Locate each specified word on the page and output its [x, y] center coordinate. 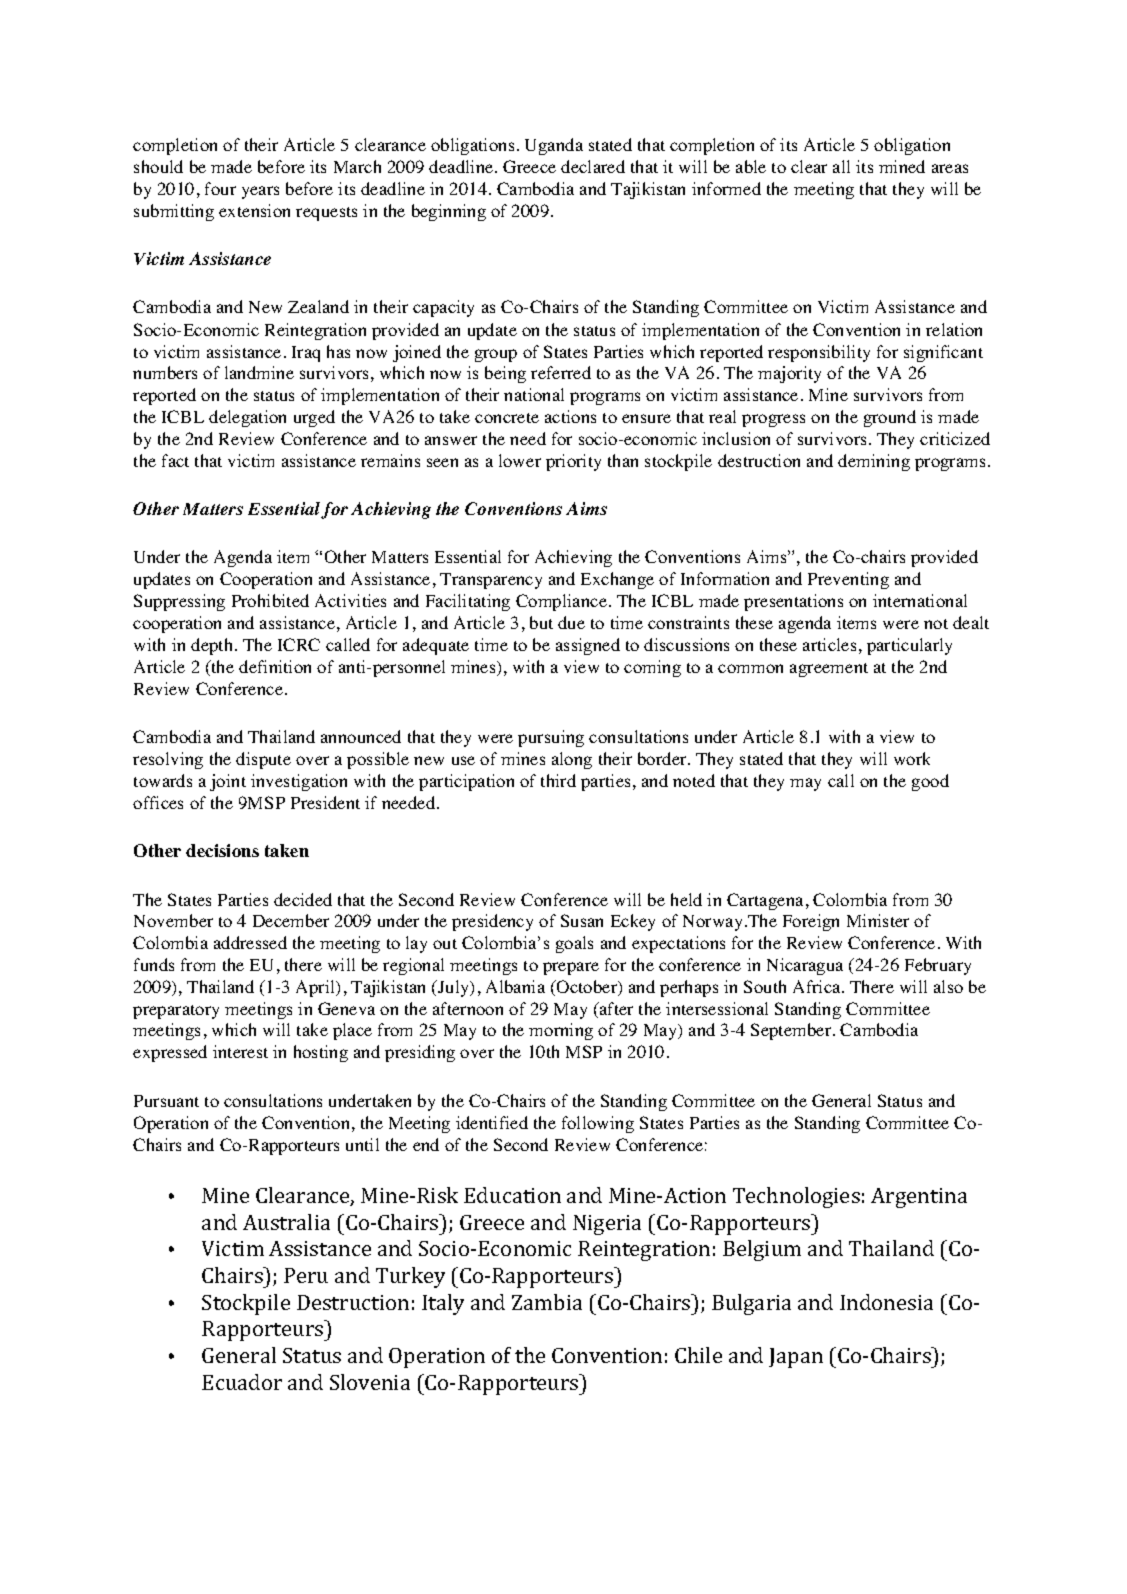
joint [228, 782]
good [930, 782]
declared [593, 166]
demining [874, 462]
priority [573, 462]
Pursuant [166, 1101]
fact [175, 460]
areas [950, 168]
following [598, 1124]
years [260, 192]
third [558, 780]
